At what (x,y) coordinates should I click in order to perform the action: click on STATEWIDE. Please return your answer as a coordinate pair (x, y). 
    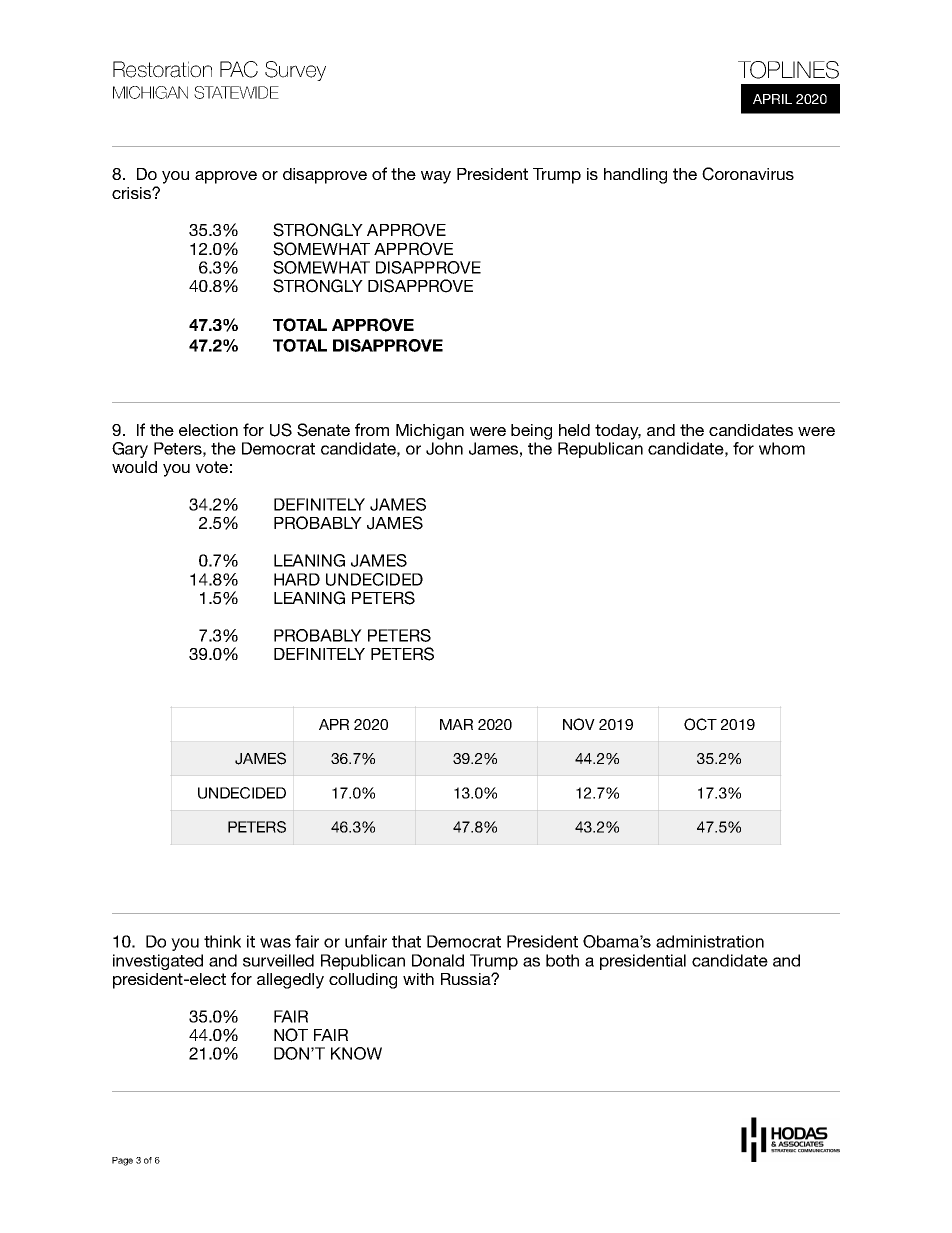
    Looking at the image, I should click on (236, 92).
